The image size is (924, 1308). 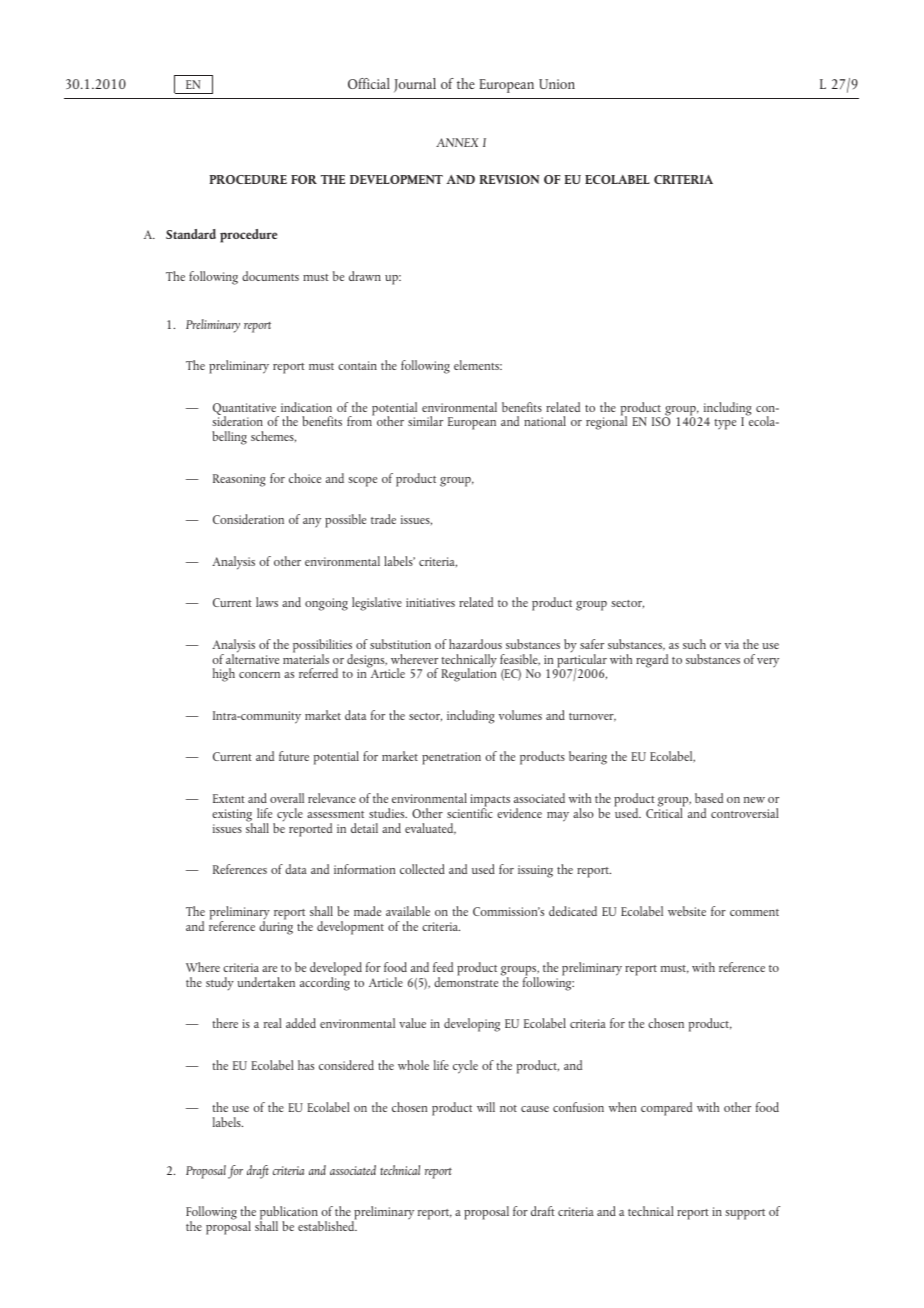 I want to click on will, so click(x=486, y=1107).
